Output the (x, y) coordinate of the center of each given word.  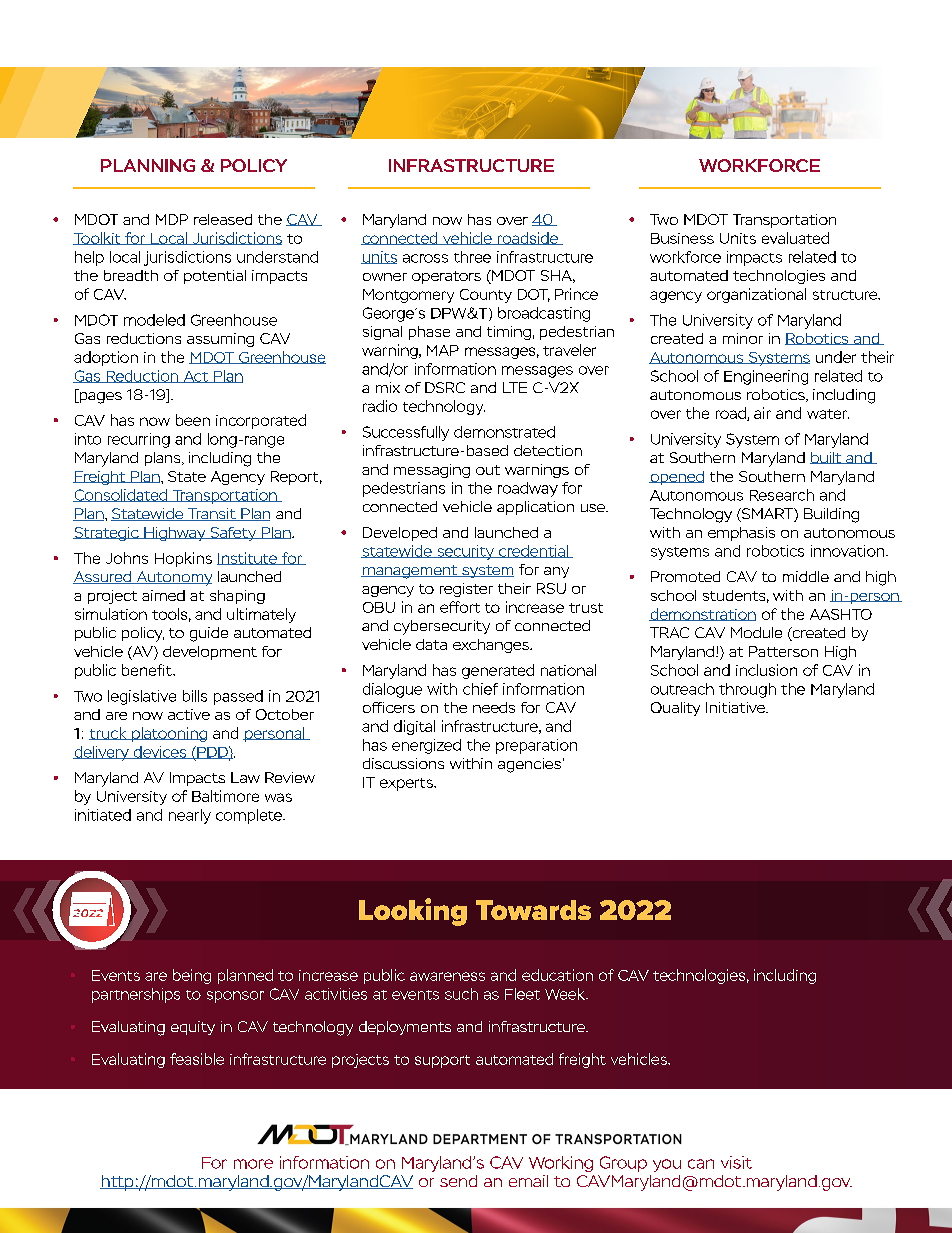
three (472, 257)
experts (407, 784)
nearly (190, 816)
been (193, 420)
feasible (197, 1059)
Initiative (736, 707)
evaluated (795, 238)
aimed (163, 595)
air (762, 413)
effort (460, 607)
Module (756, 632)
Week (566, 994)
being (192, 976)
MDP (172, 219)
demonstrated (504, 432)
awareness (447, 976)
